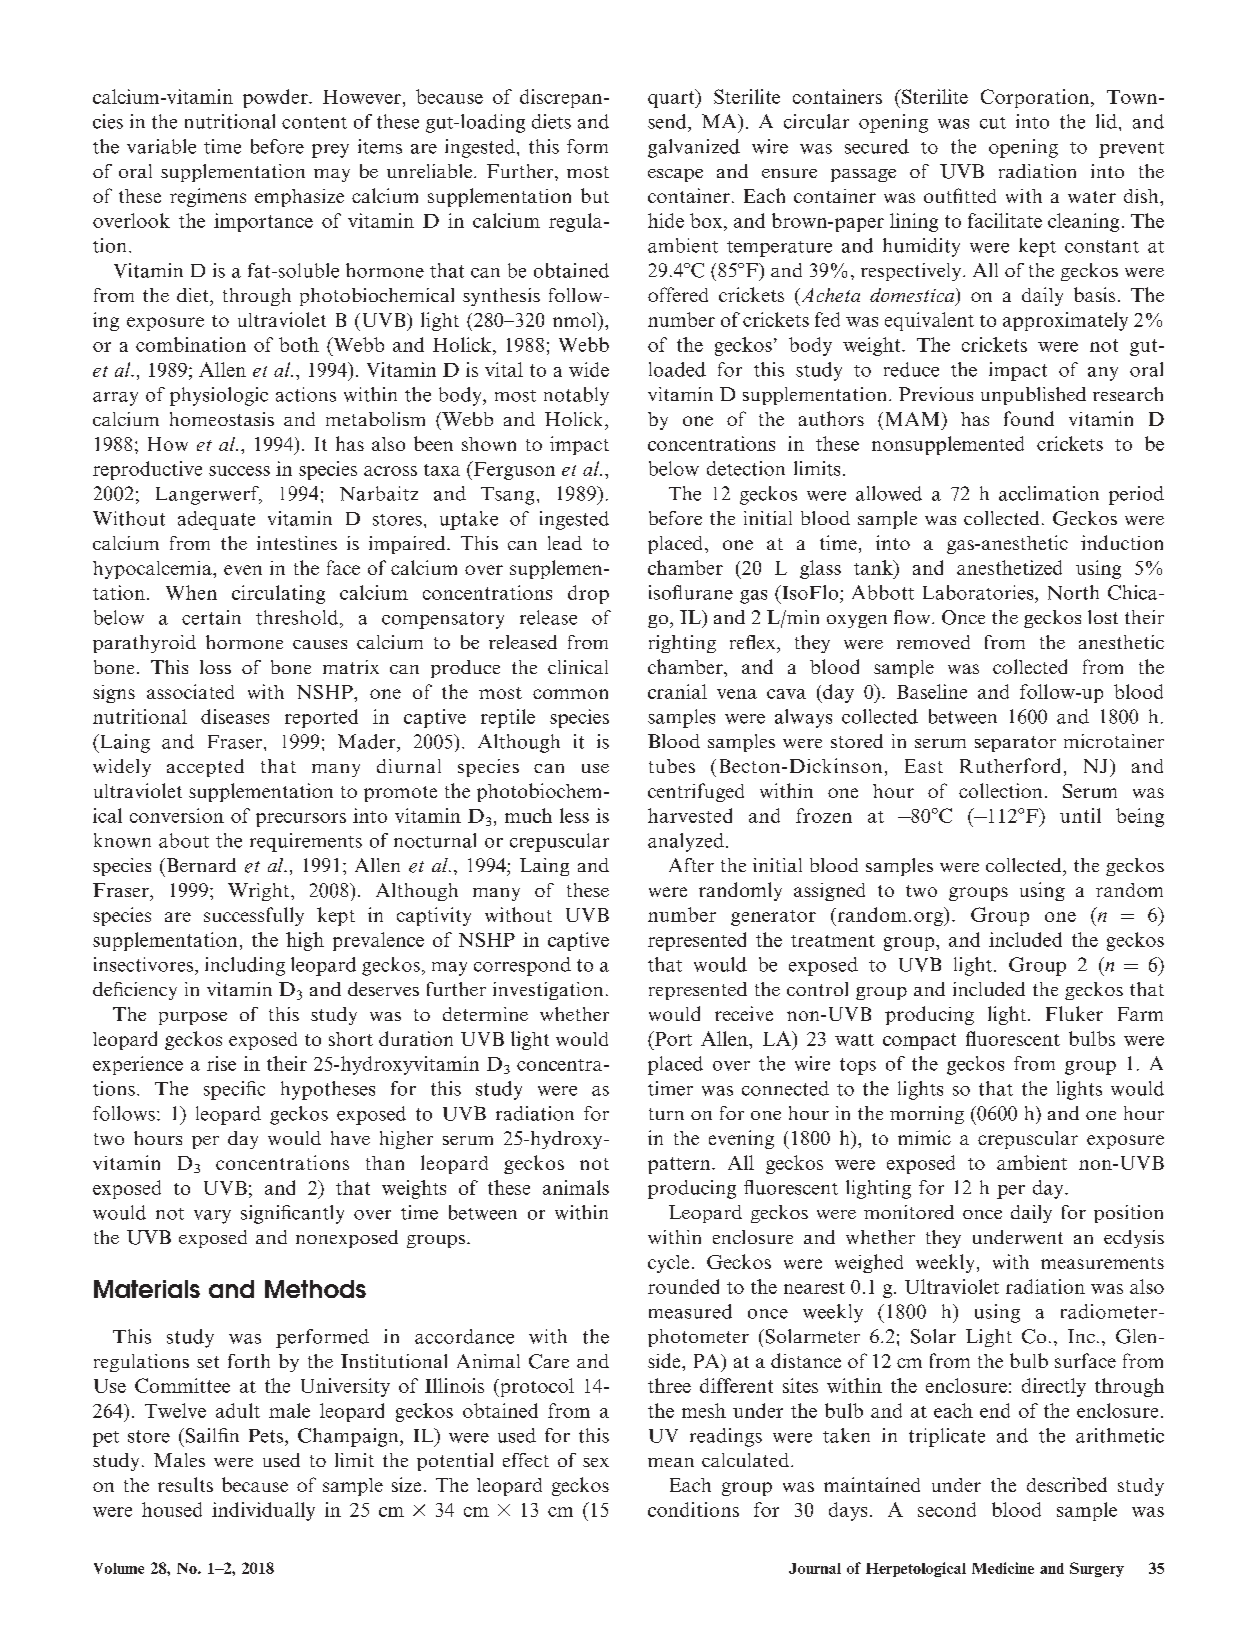 The image size is (1257, 1626). What do you see at coordinates (184, 840) in the screenshot?
I see `about` at bounding box center [184, 840].
